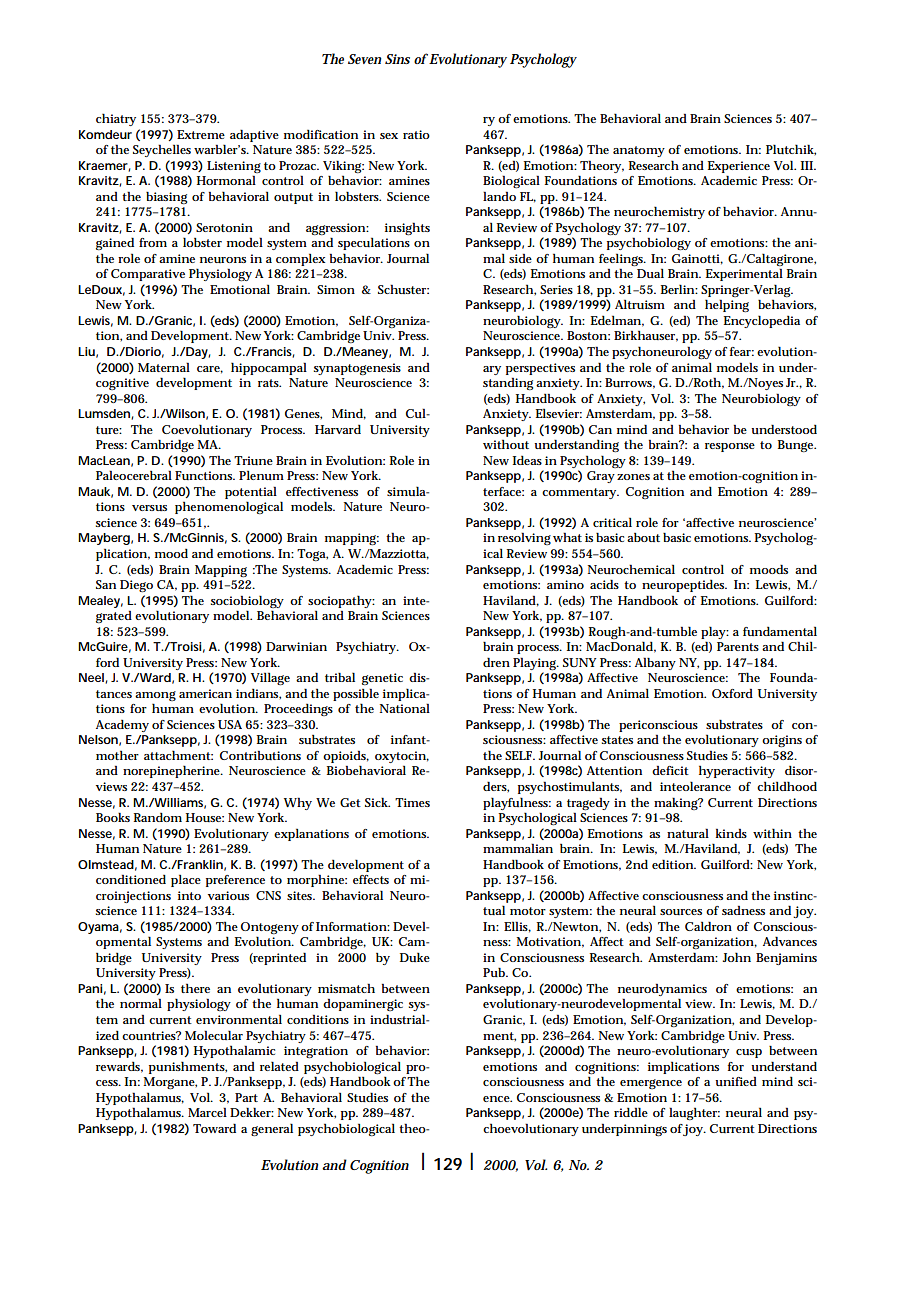  Describe the element at coordinates (738, 646) in the image. I see `Parents` at that location.
